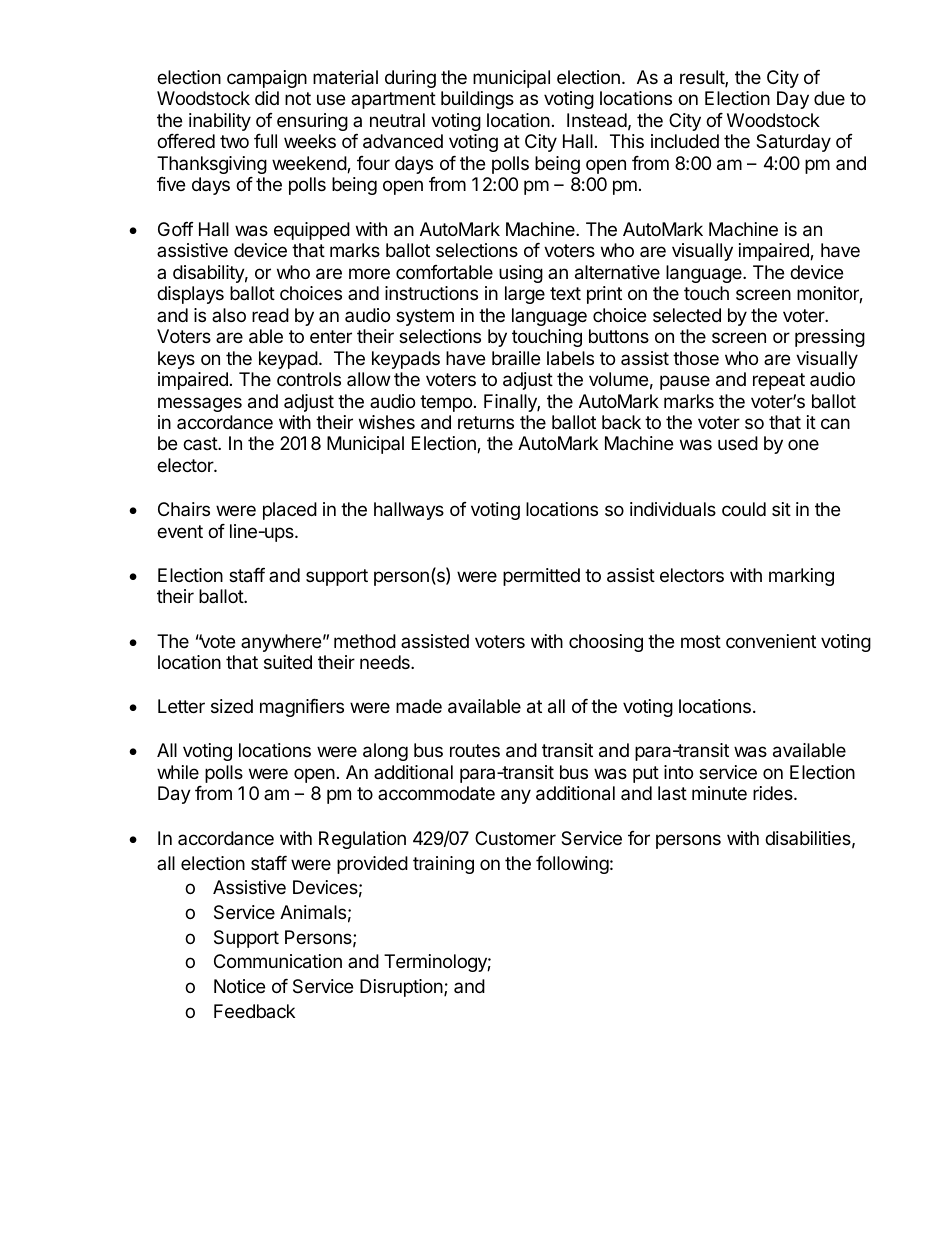 Image resolution: width=952 pixels, height=1233 pixels. Describe the element at coordinates (516, 358) in the screenshot. I see `braille` at that location.
